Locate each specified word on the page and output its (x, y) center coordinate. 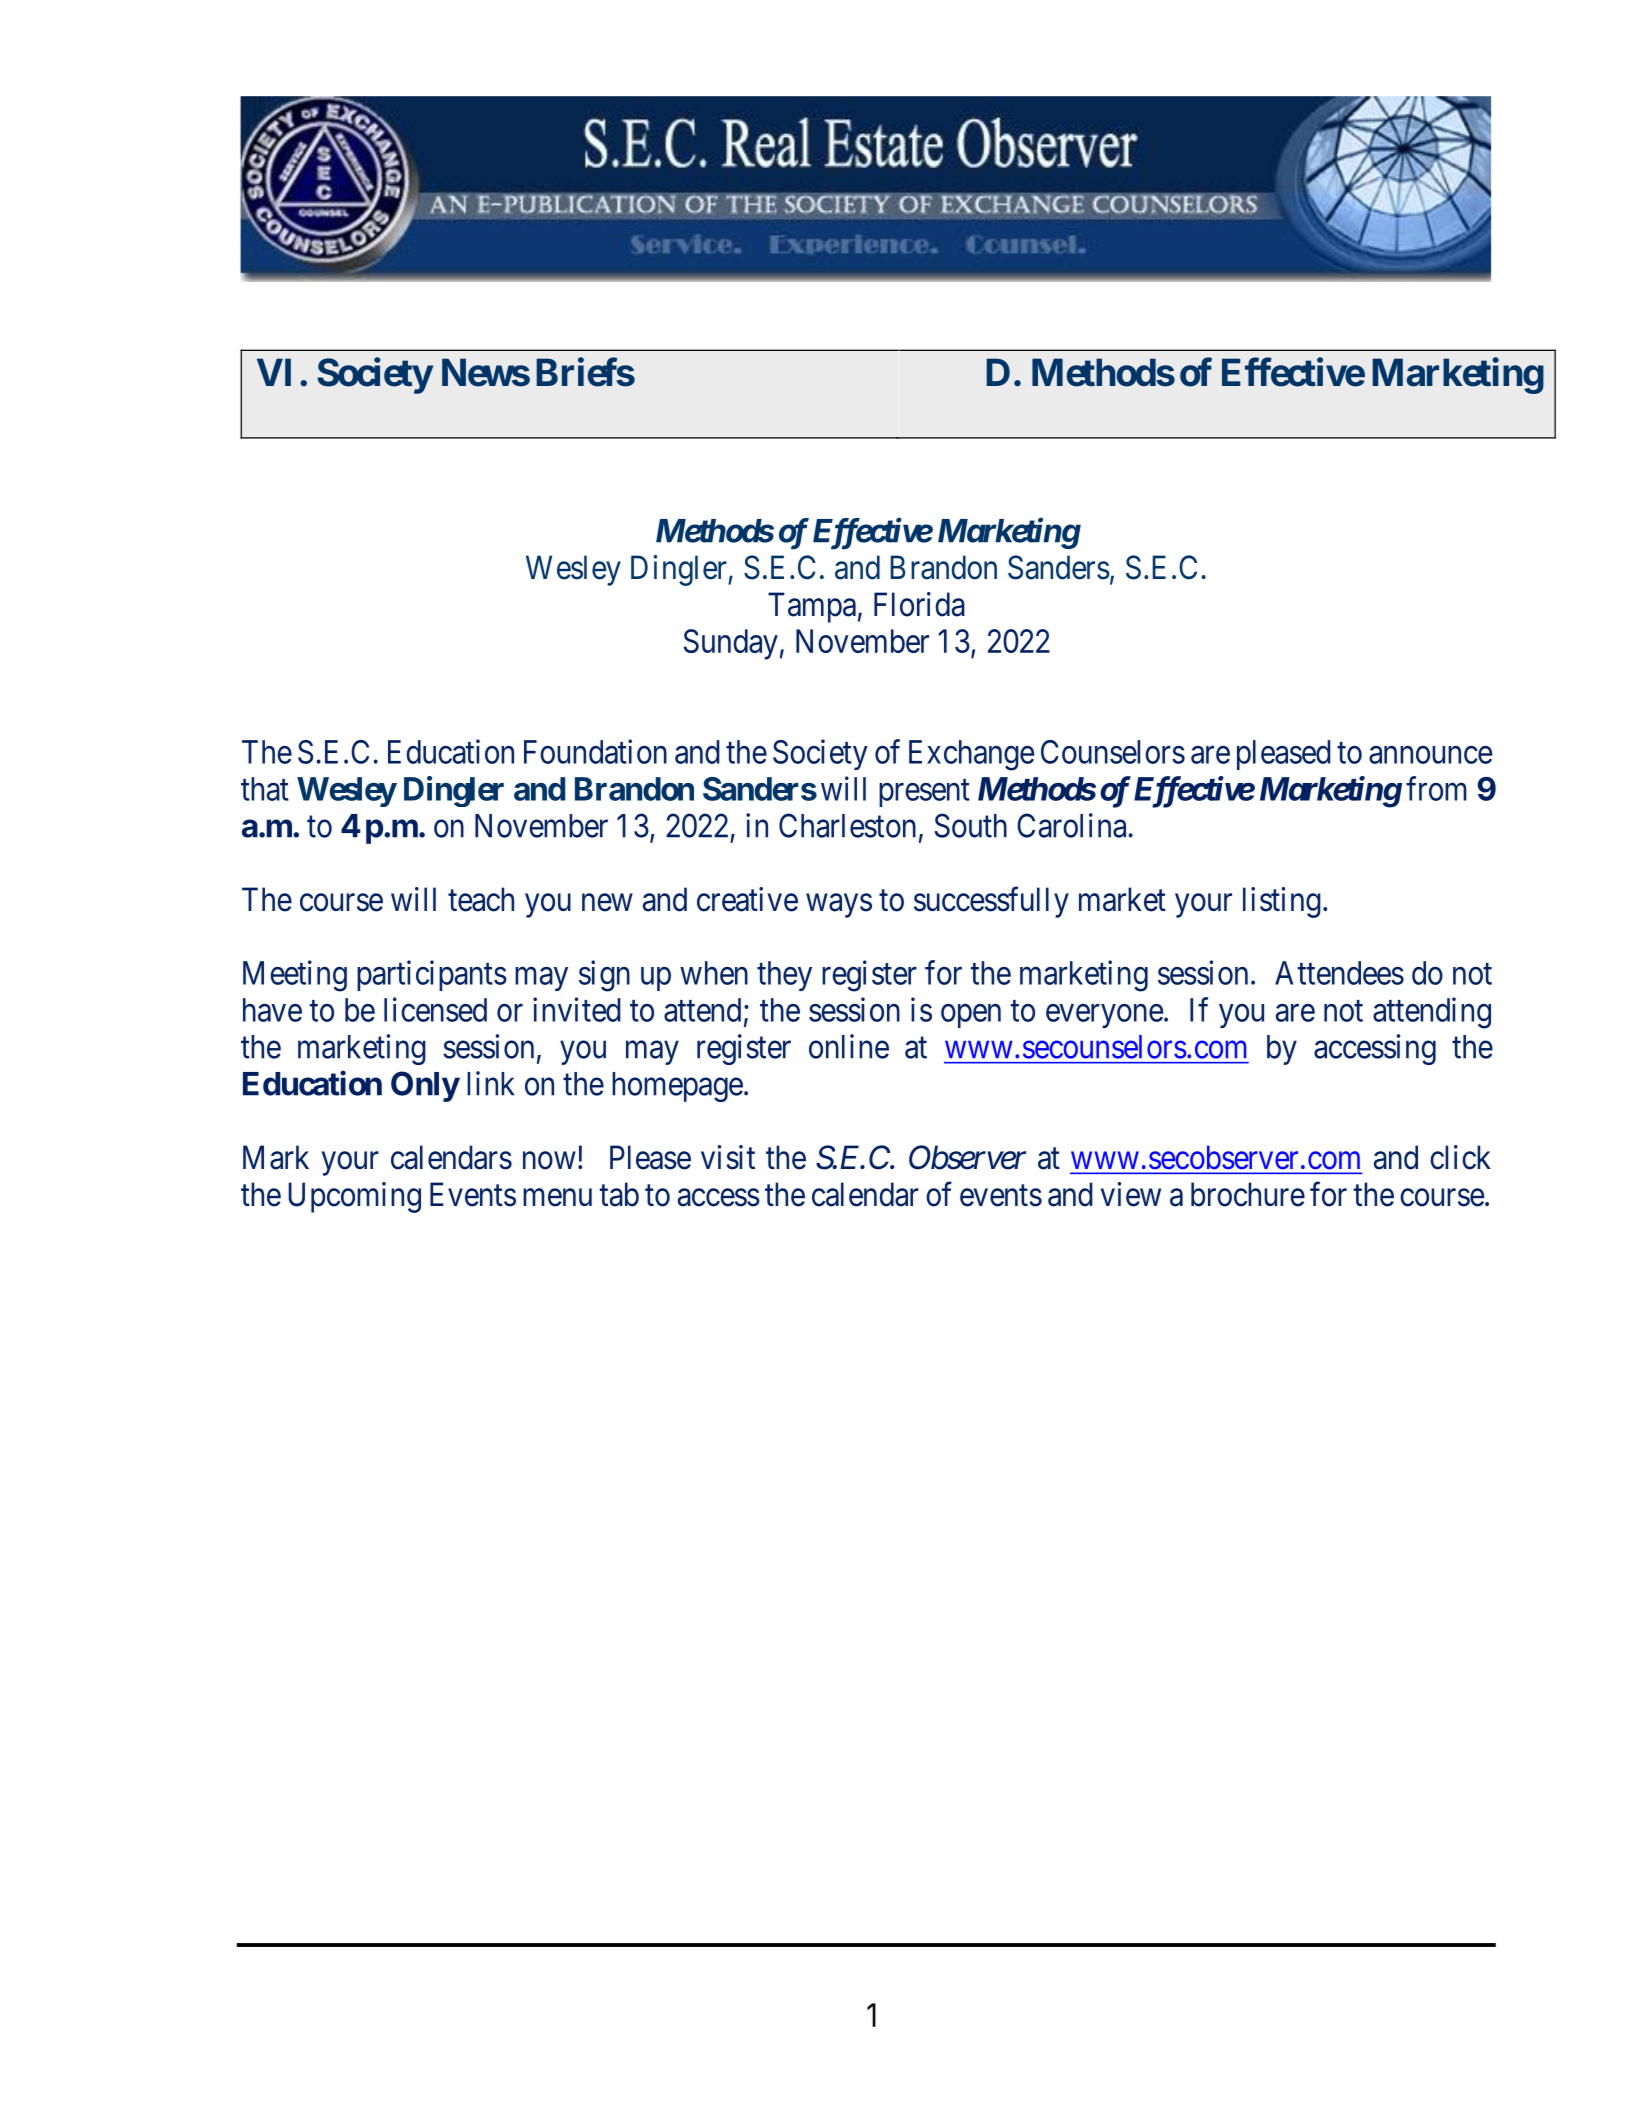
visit (728, 1157)
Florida (919, 604)
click (1460, 1157)
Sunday (731, 644)
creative (747, 899)
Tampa (812, 607)
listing (1282, 902)
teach (481, 899)
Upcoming (354, 1197)
